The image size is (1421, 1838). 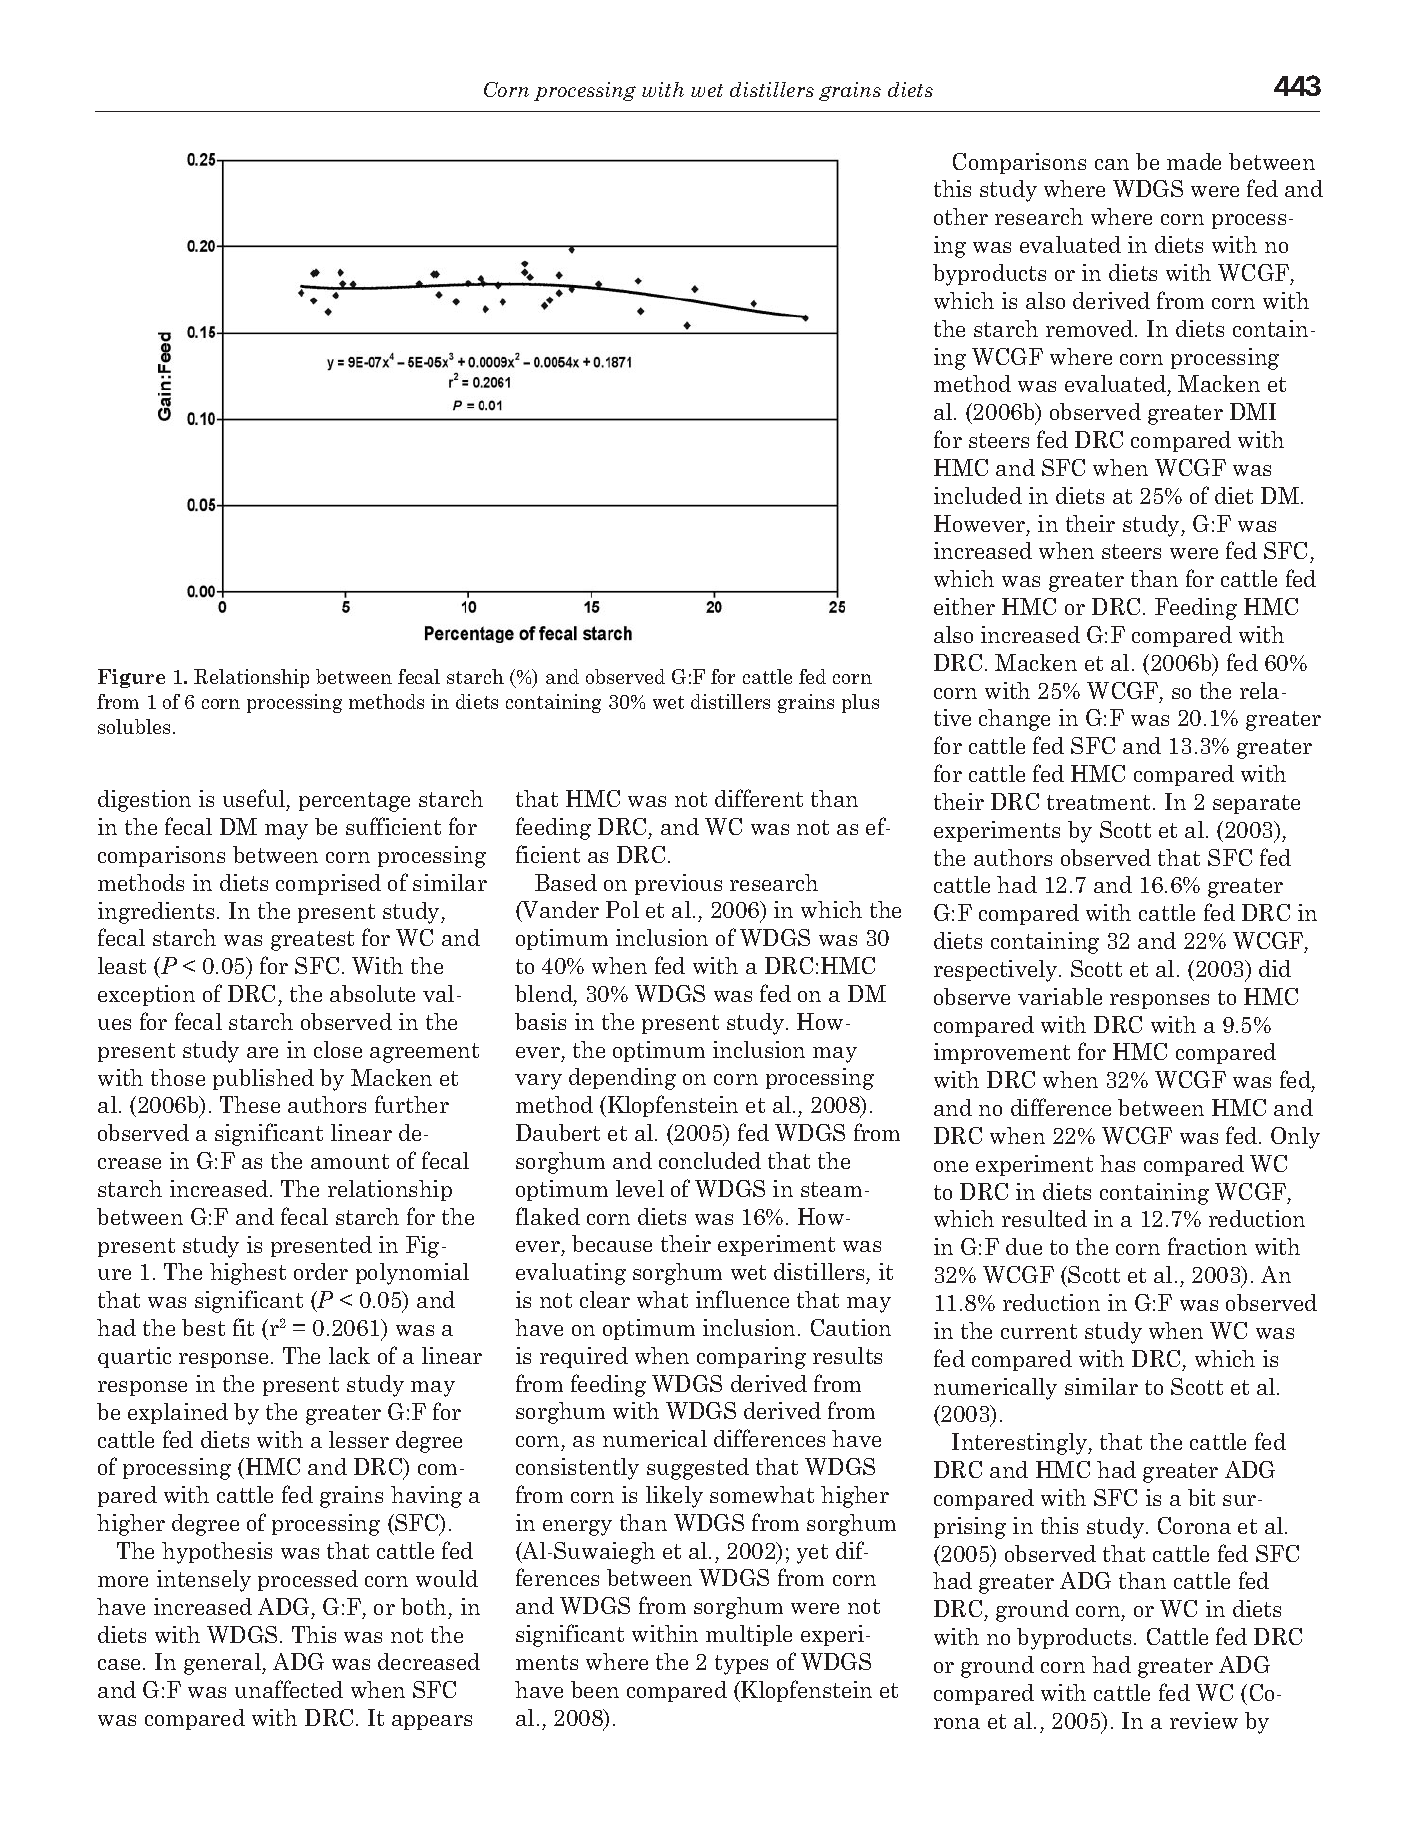 What do you see at coordinates (289, 1689) in the screenshot?
I see `unaffected` at bounding box center [289, 1689].
